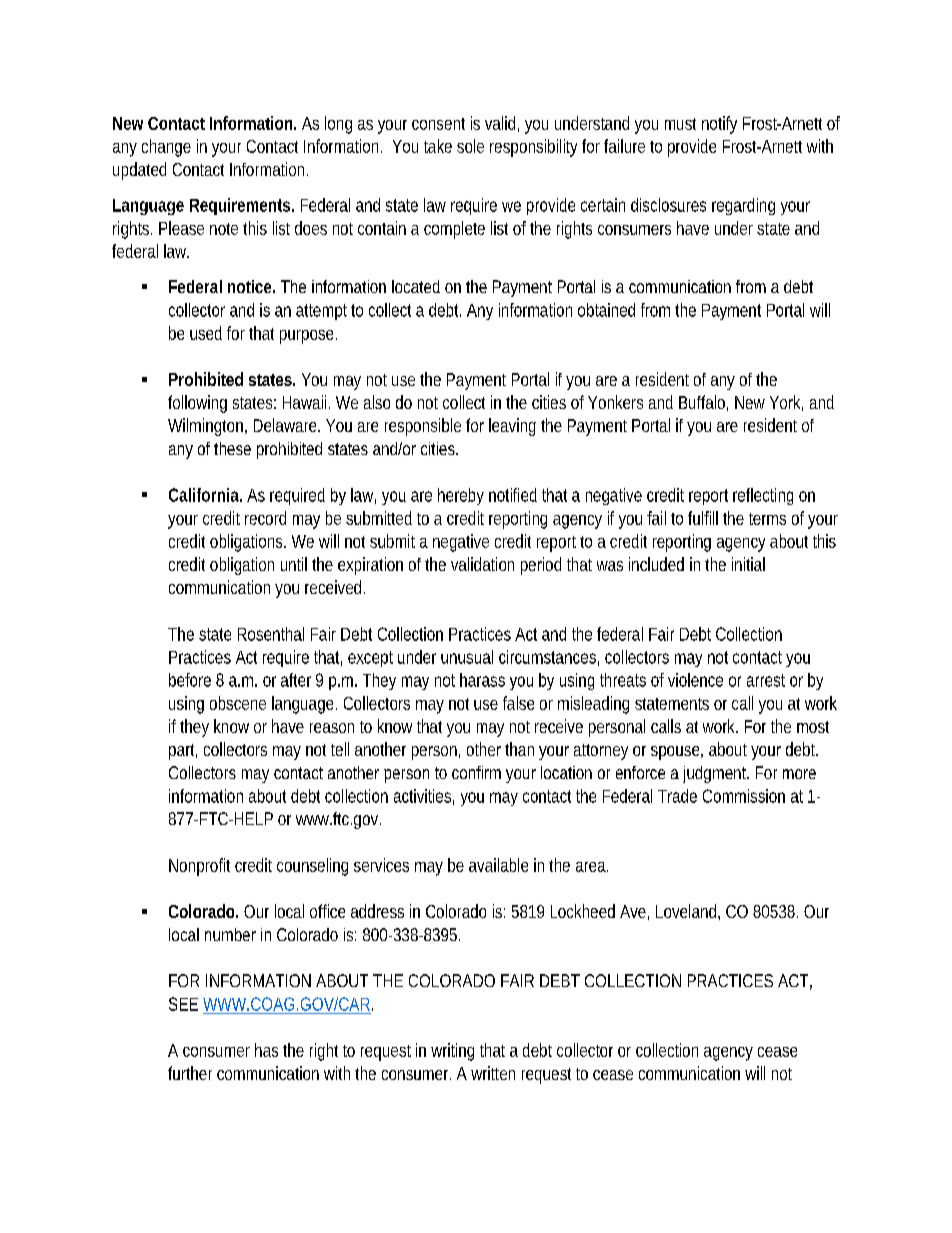  Describe the element at coordinates (476, 772) in the screenshot. I see `confirm` at that location.
